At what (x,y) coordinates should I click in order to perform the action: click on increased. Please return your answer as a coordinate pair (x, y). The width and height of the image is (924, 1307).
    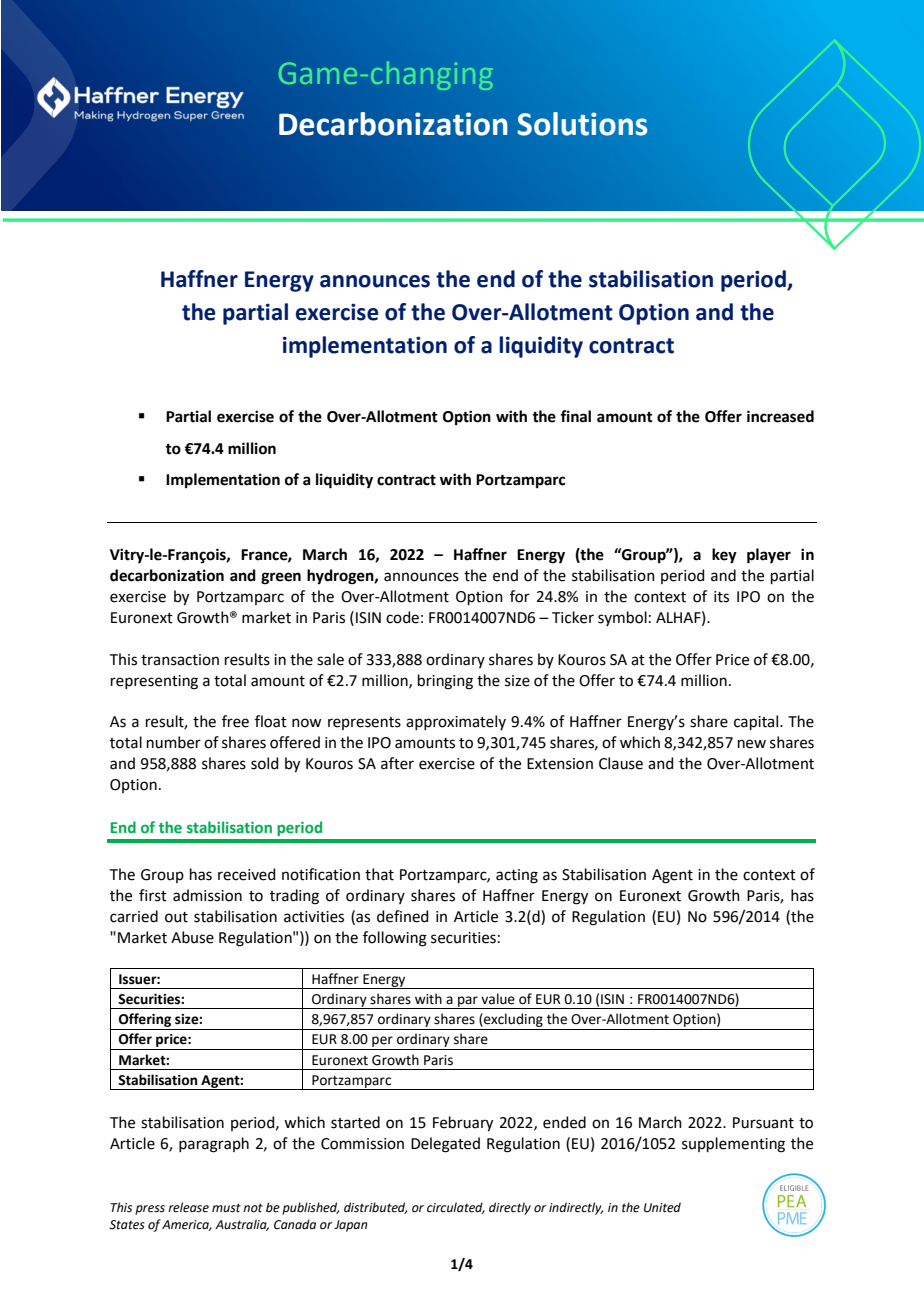
    Looking at the image, I should click on (780, 416).
